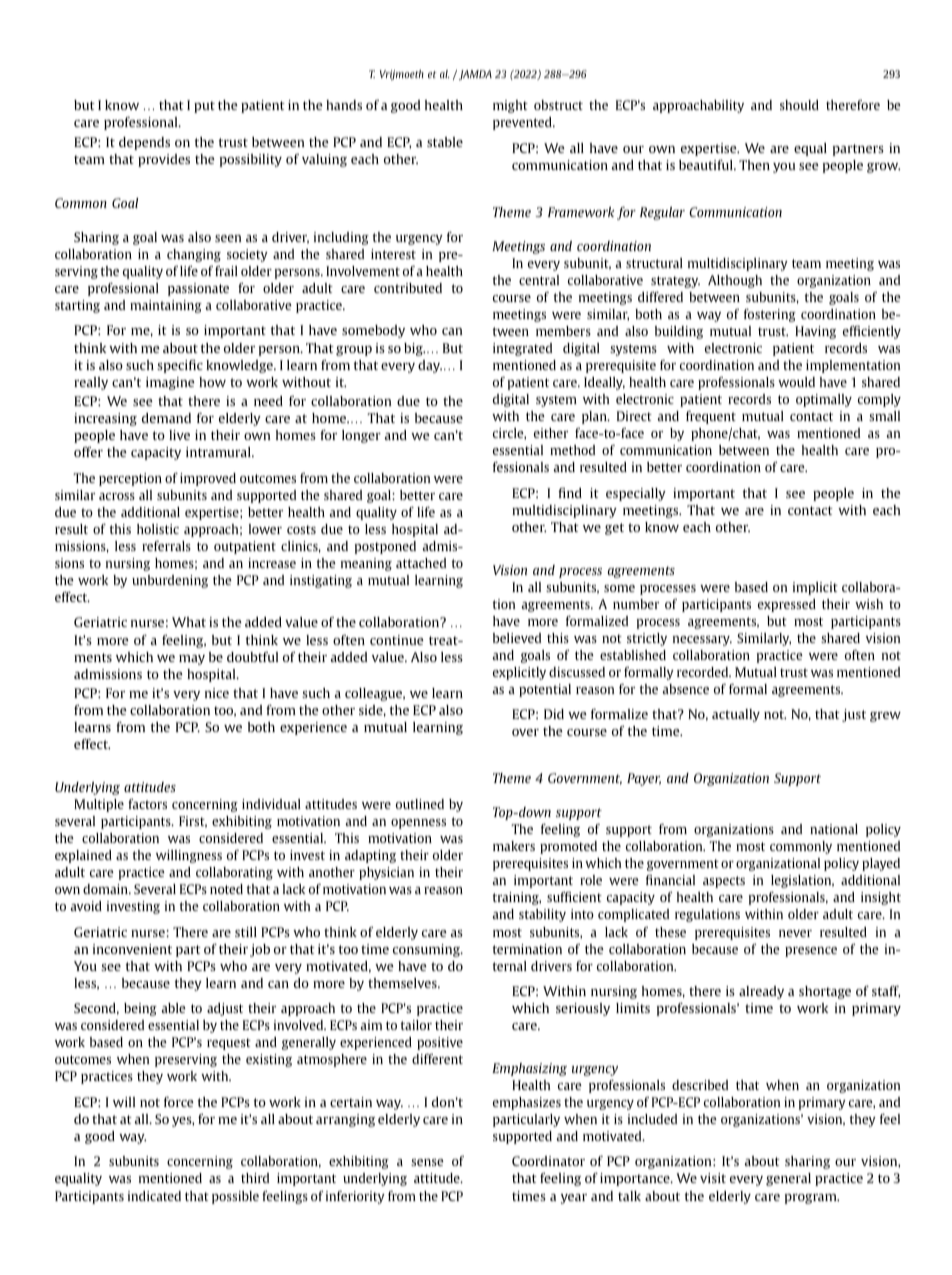 The image size is (952, 1275). What do you see at coordinates (523, 123) in the image?
I see `prevented` at bounding box center [523, 123].
